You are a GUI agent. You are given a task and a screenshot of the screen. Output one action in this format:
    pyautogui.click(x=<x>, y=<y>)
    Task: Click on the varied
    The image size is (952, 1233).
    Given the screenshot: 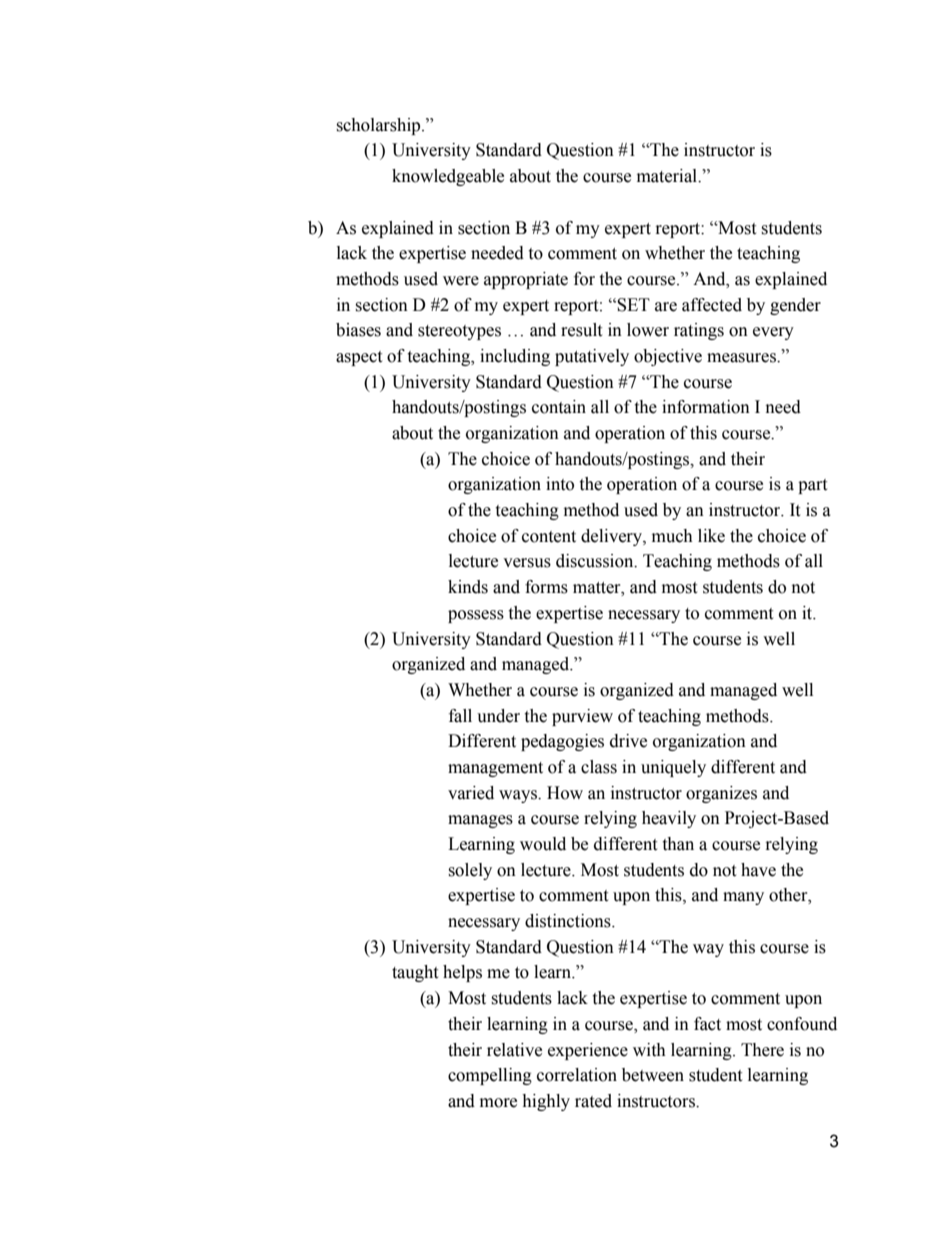 What is the action you would take?
    pyautogui.click(x=471, y=793)
